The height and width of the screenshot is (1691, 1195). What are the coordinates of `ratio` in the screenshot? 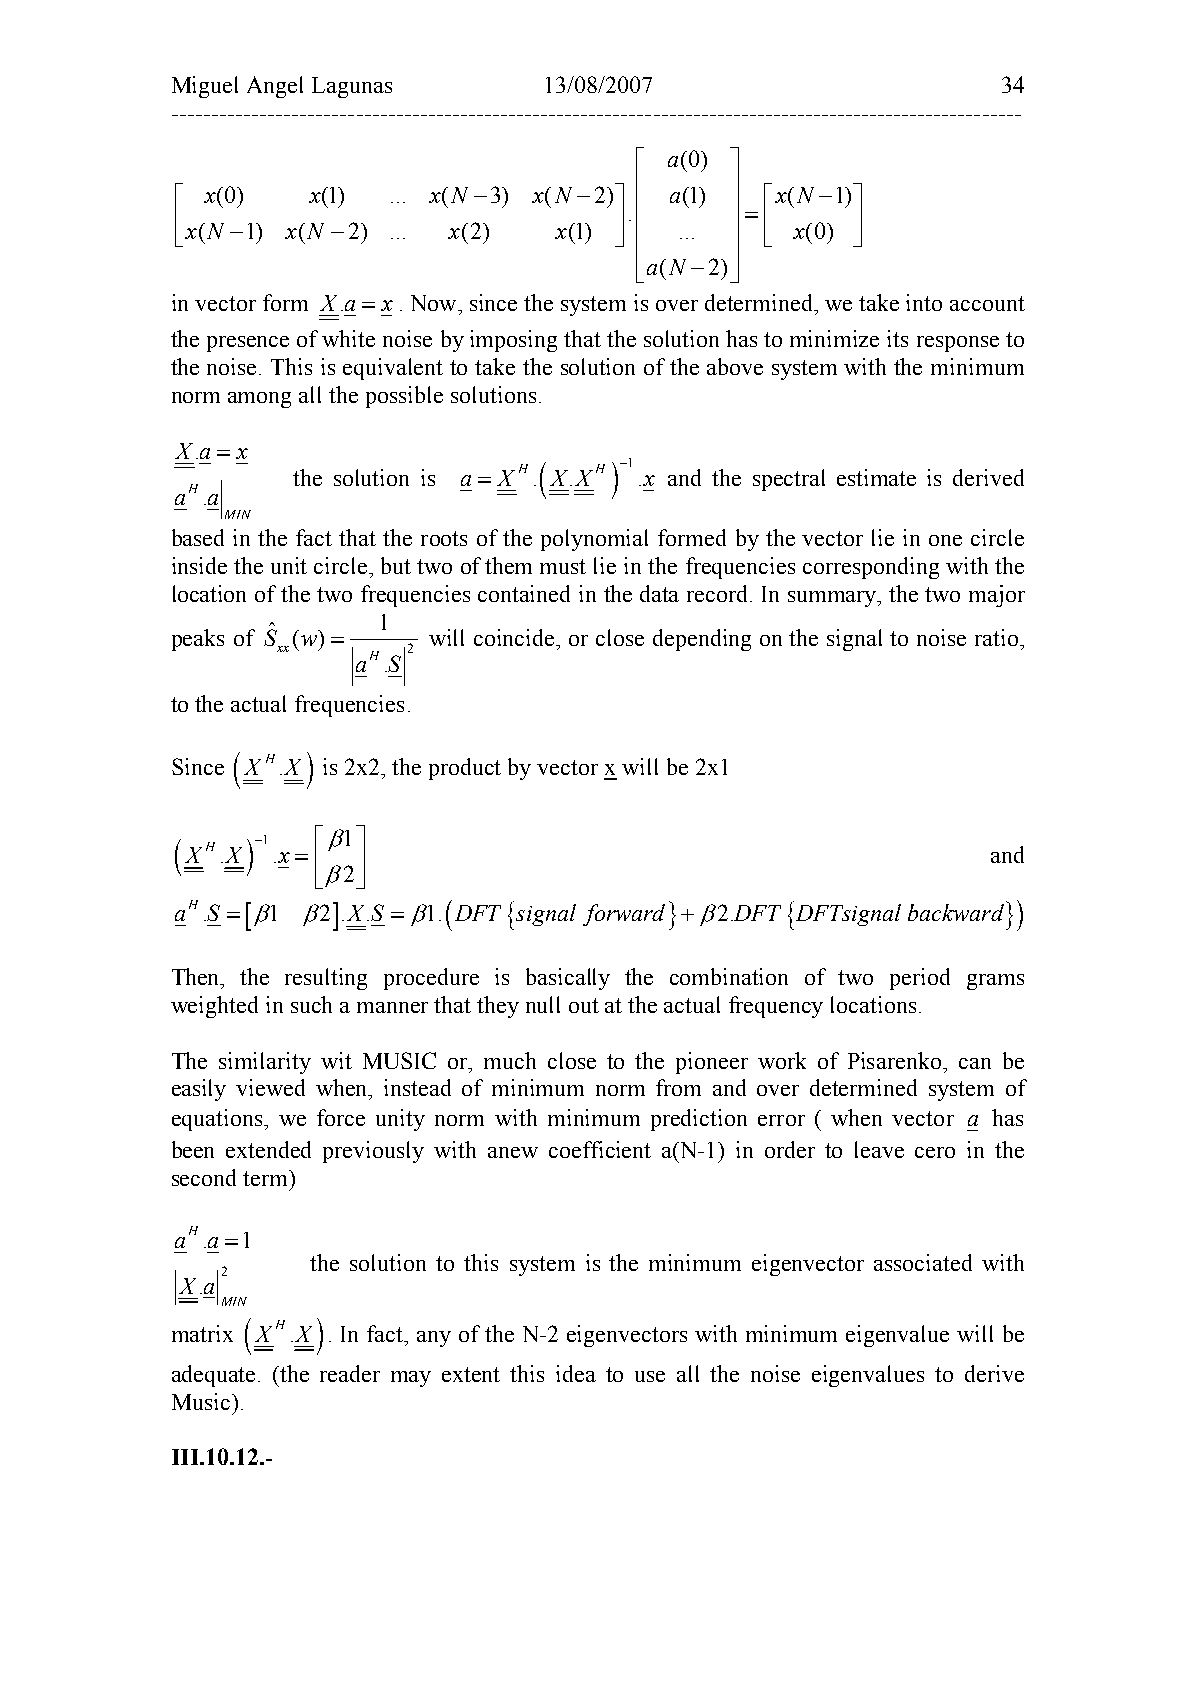 It's located at (998, 637).
